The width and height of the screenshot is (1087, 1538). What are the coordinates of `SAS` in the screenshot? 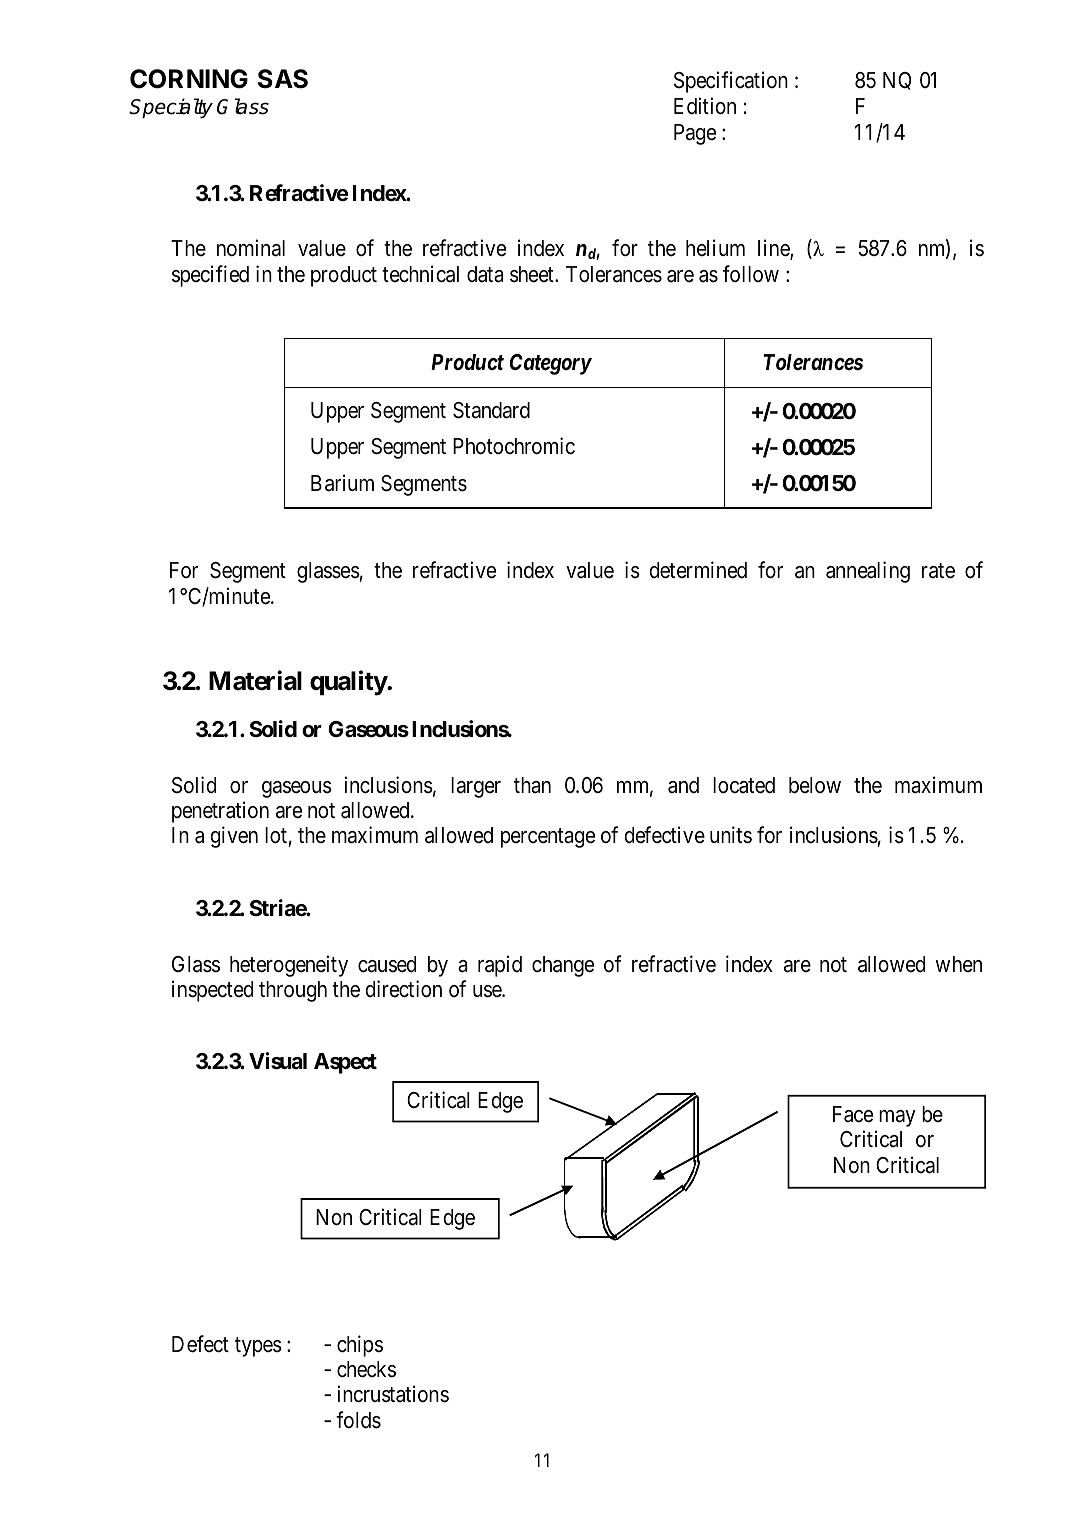 It's located at (283, 79).
